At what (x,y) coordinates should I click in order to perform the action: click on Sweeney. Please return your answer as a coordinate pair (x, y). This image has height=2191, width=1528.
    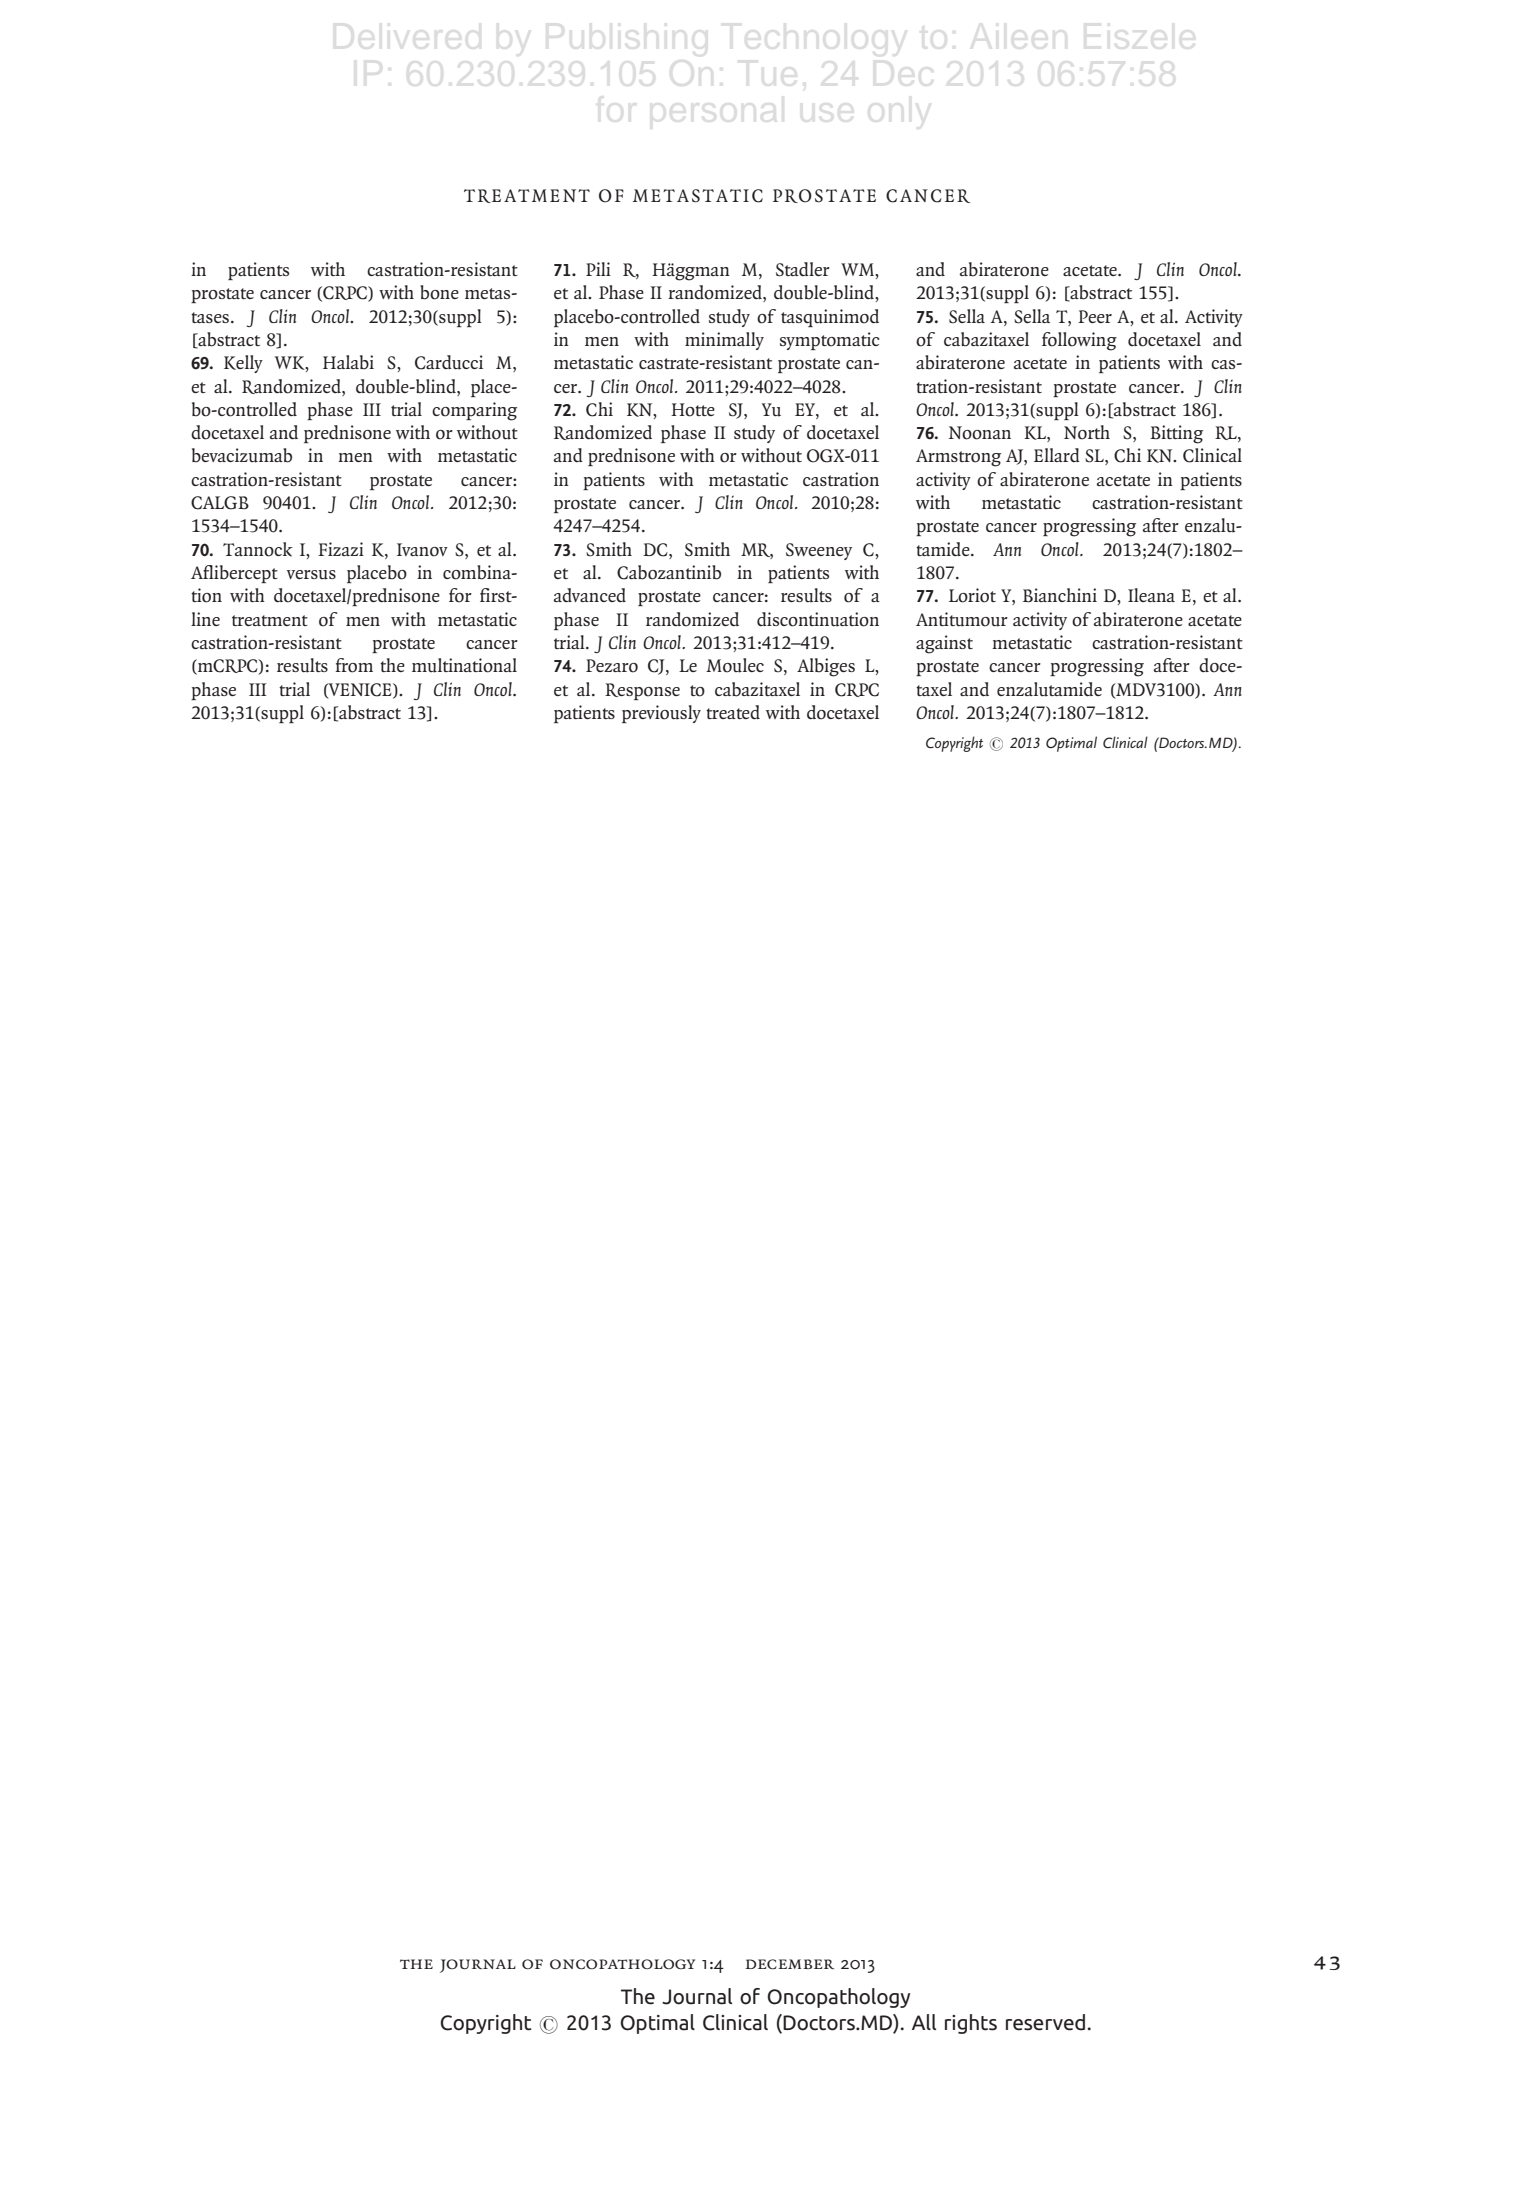
    Looking at the image, I should click on (819, 551).
